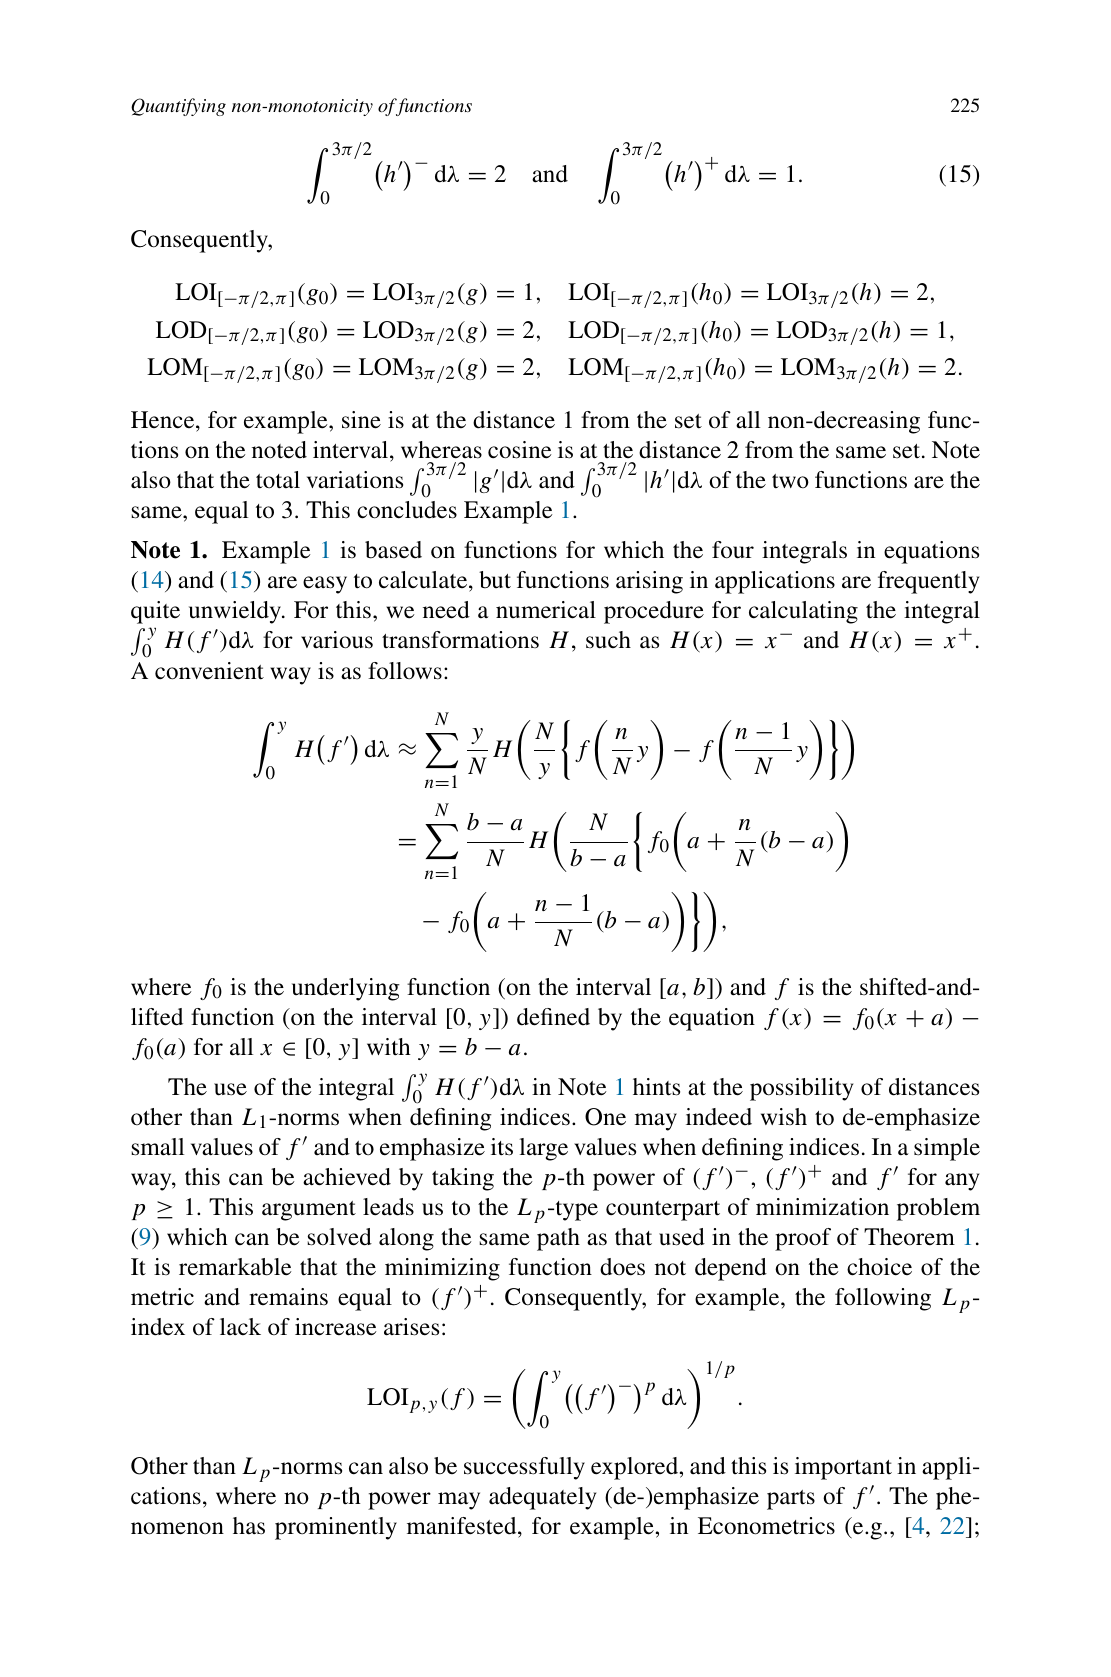 The height and width of the image is (1677, 1111). I want to click on such, so click(608, 640).
